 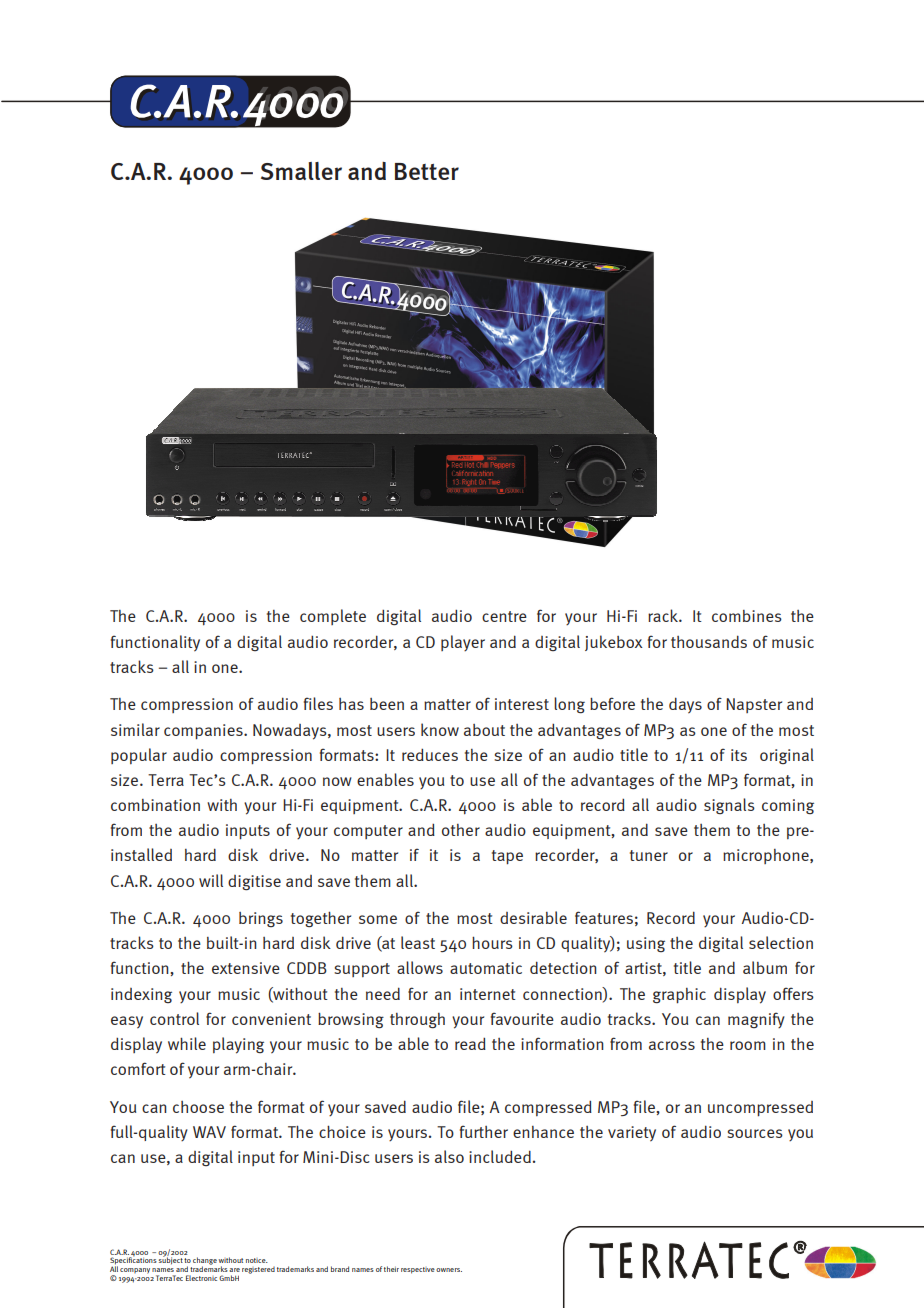 What do you see at coordinates (504, 616) in the screenshot?
I see `centre` at bounding box center [504, 616].
